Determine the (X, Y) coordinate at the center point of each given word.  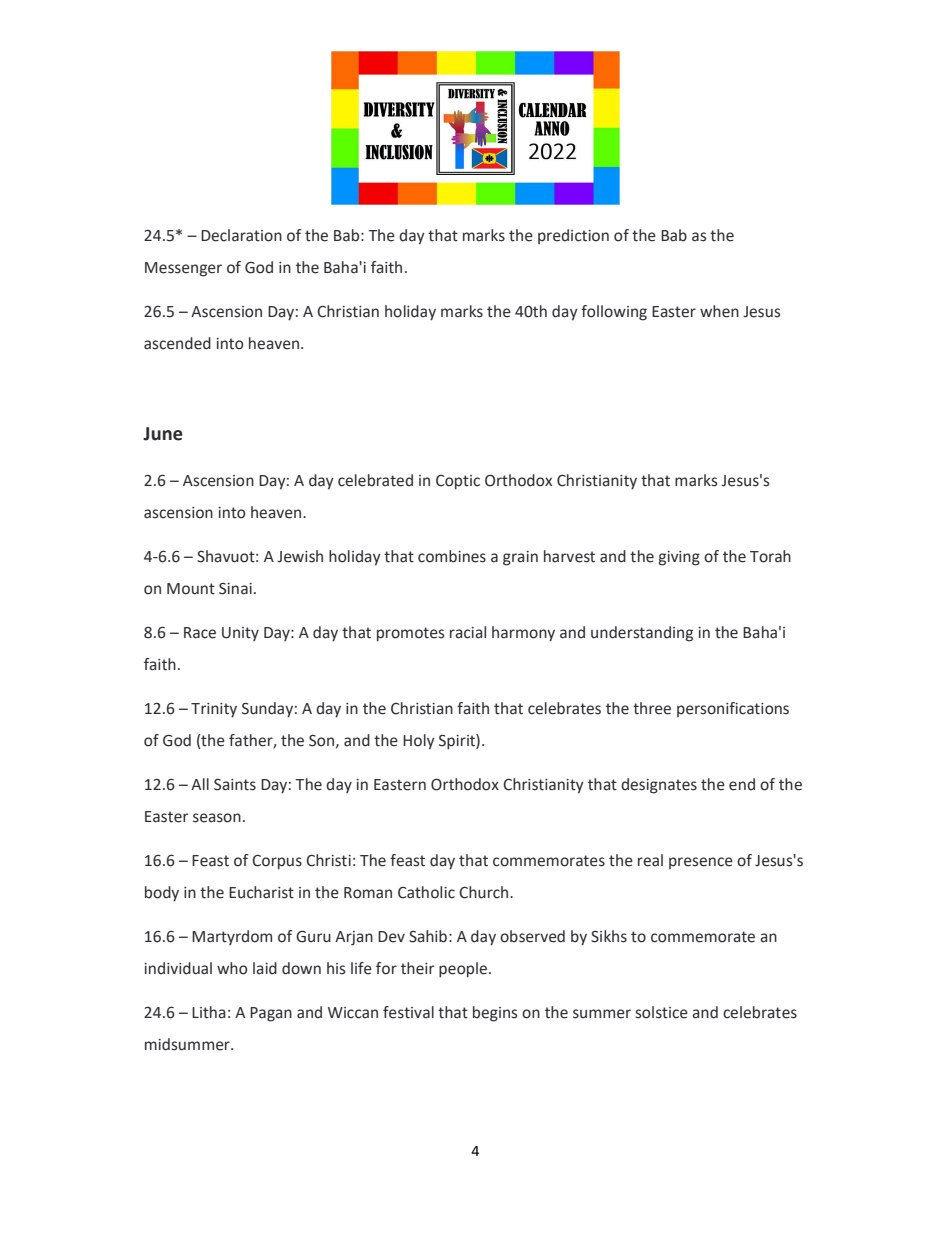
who (232, 968)
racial (468, 632)
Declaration (241, 235)
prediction (573, 236)
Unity (240, 634)
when (719, 311)
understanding (642, 634)
